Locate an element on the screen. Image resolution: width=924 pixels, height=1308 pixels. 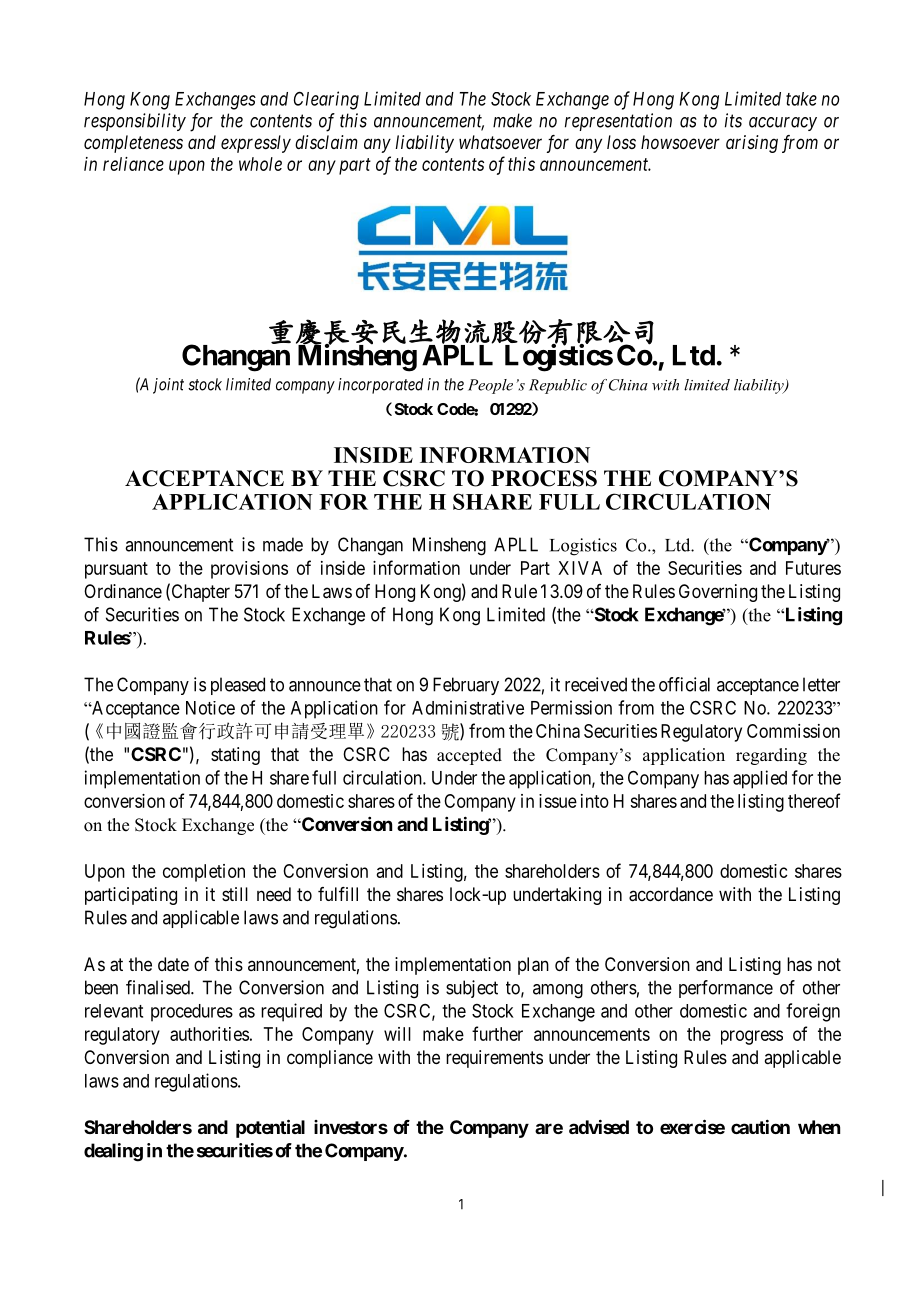
caution is located at coordinates (760, 1126).
